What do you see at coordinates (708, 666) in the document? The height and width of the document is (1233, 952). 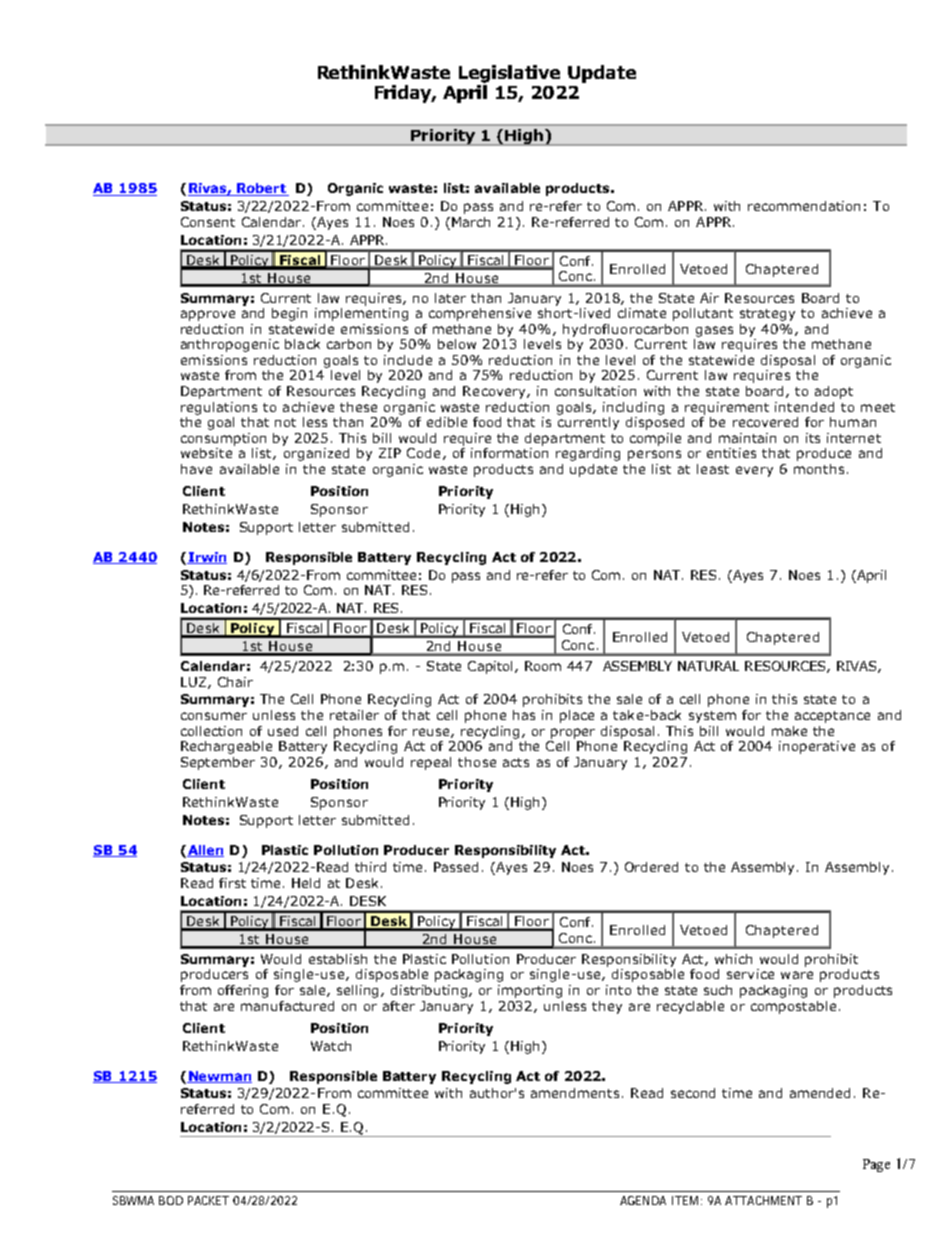 I see `NATURAL` at bounding box center [708, 666].
